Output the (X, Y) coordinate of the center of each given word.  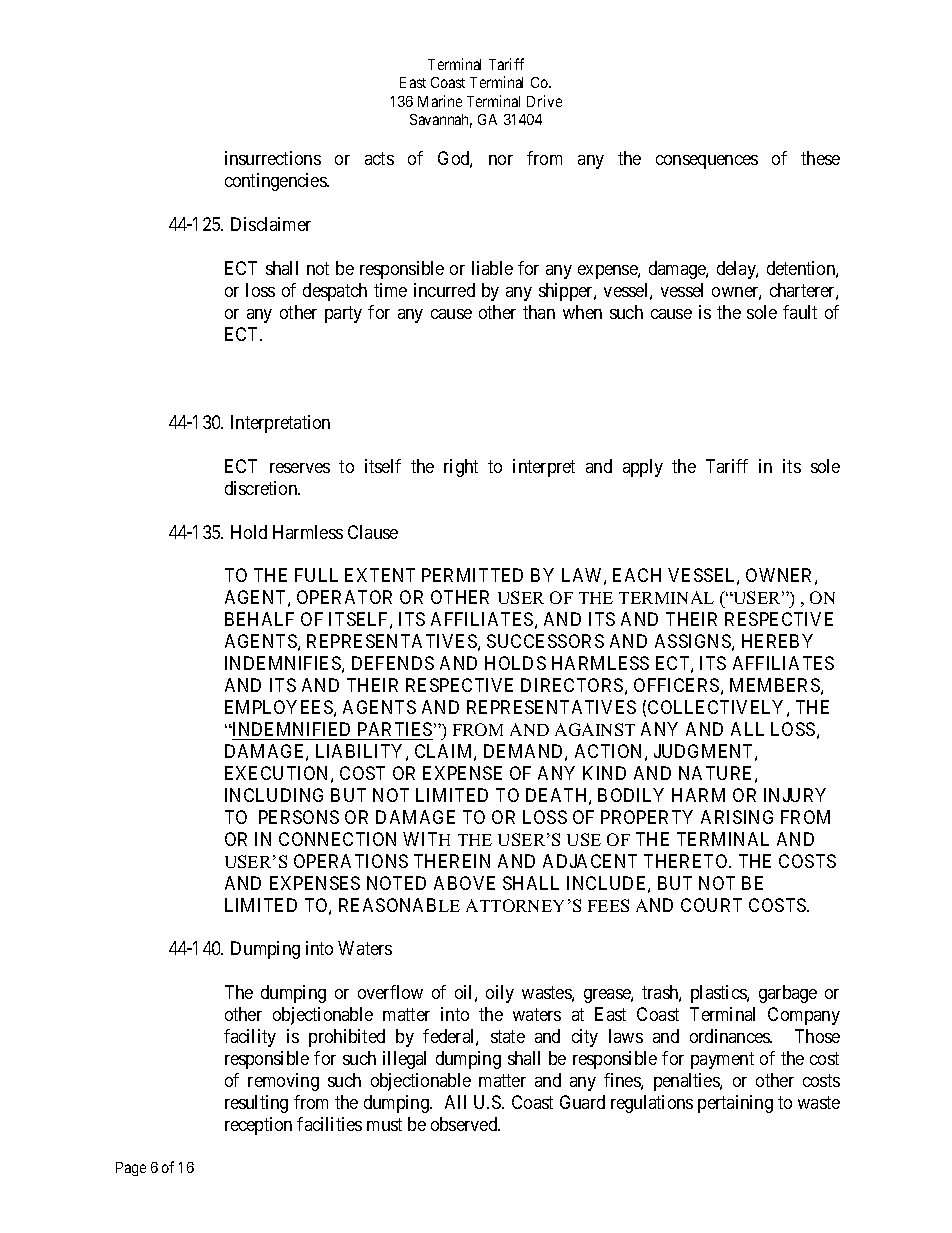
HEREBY (777, 641)
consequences (707, 162)
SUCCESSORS (545, 641)
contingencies (276, 182)
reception (258, 1126)
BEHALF (259, 619)
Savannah (441, 121)
